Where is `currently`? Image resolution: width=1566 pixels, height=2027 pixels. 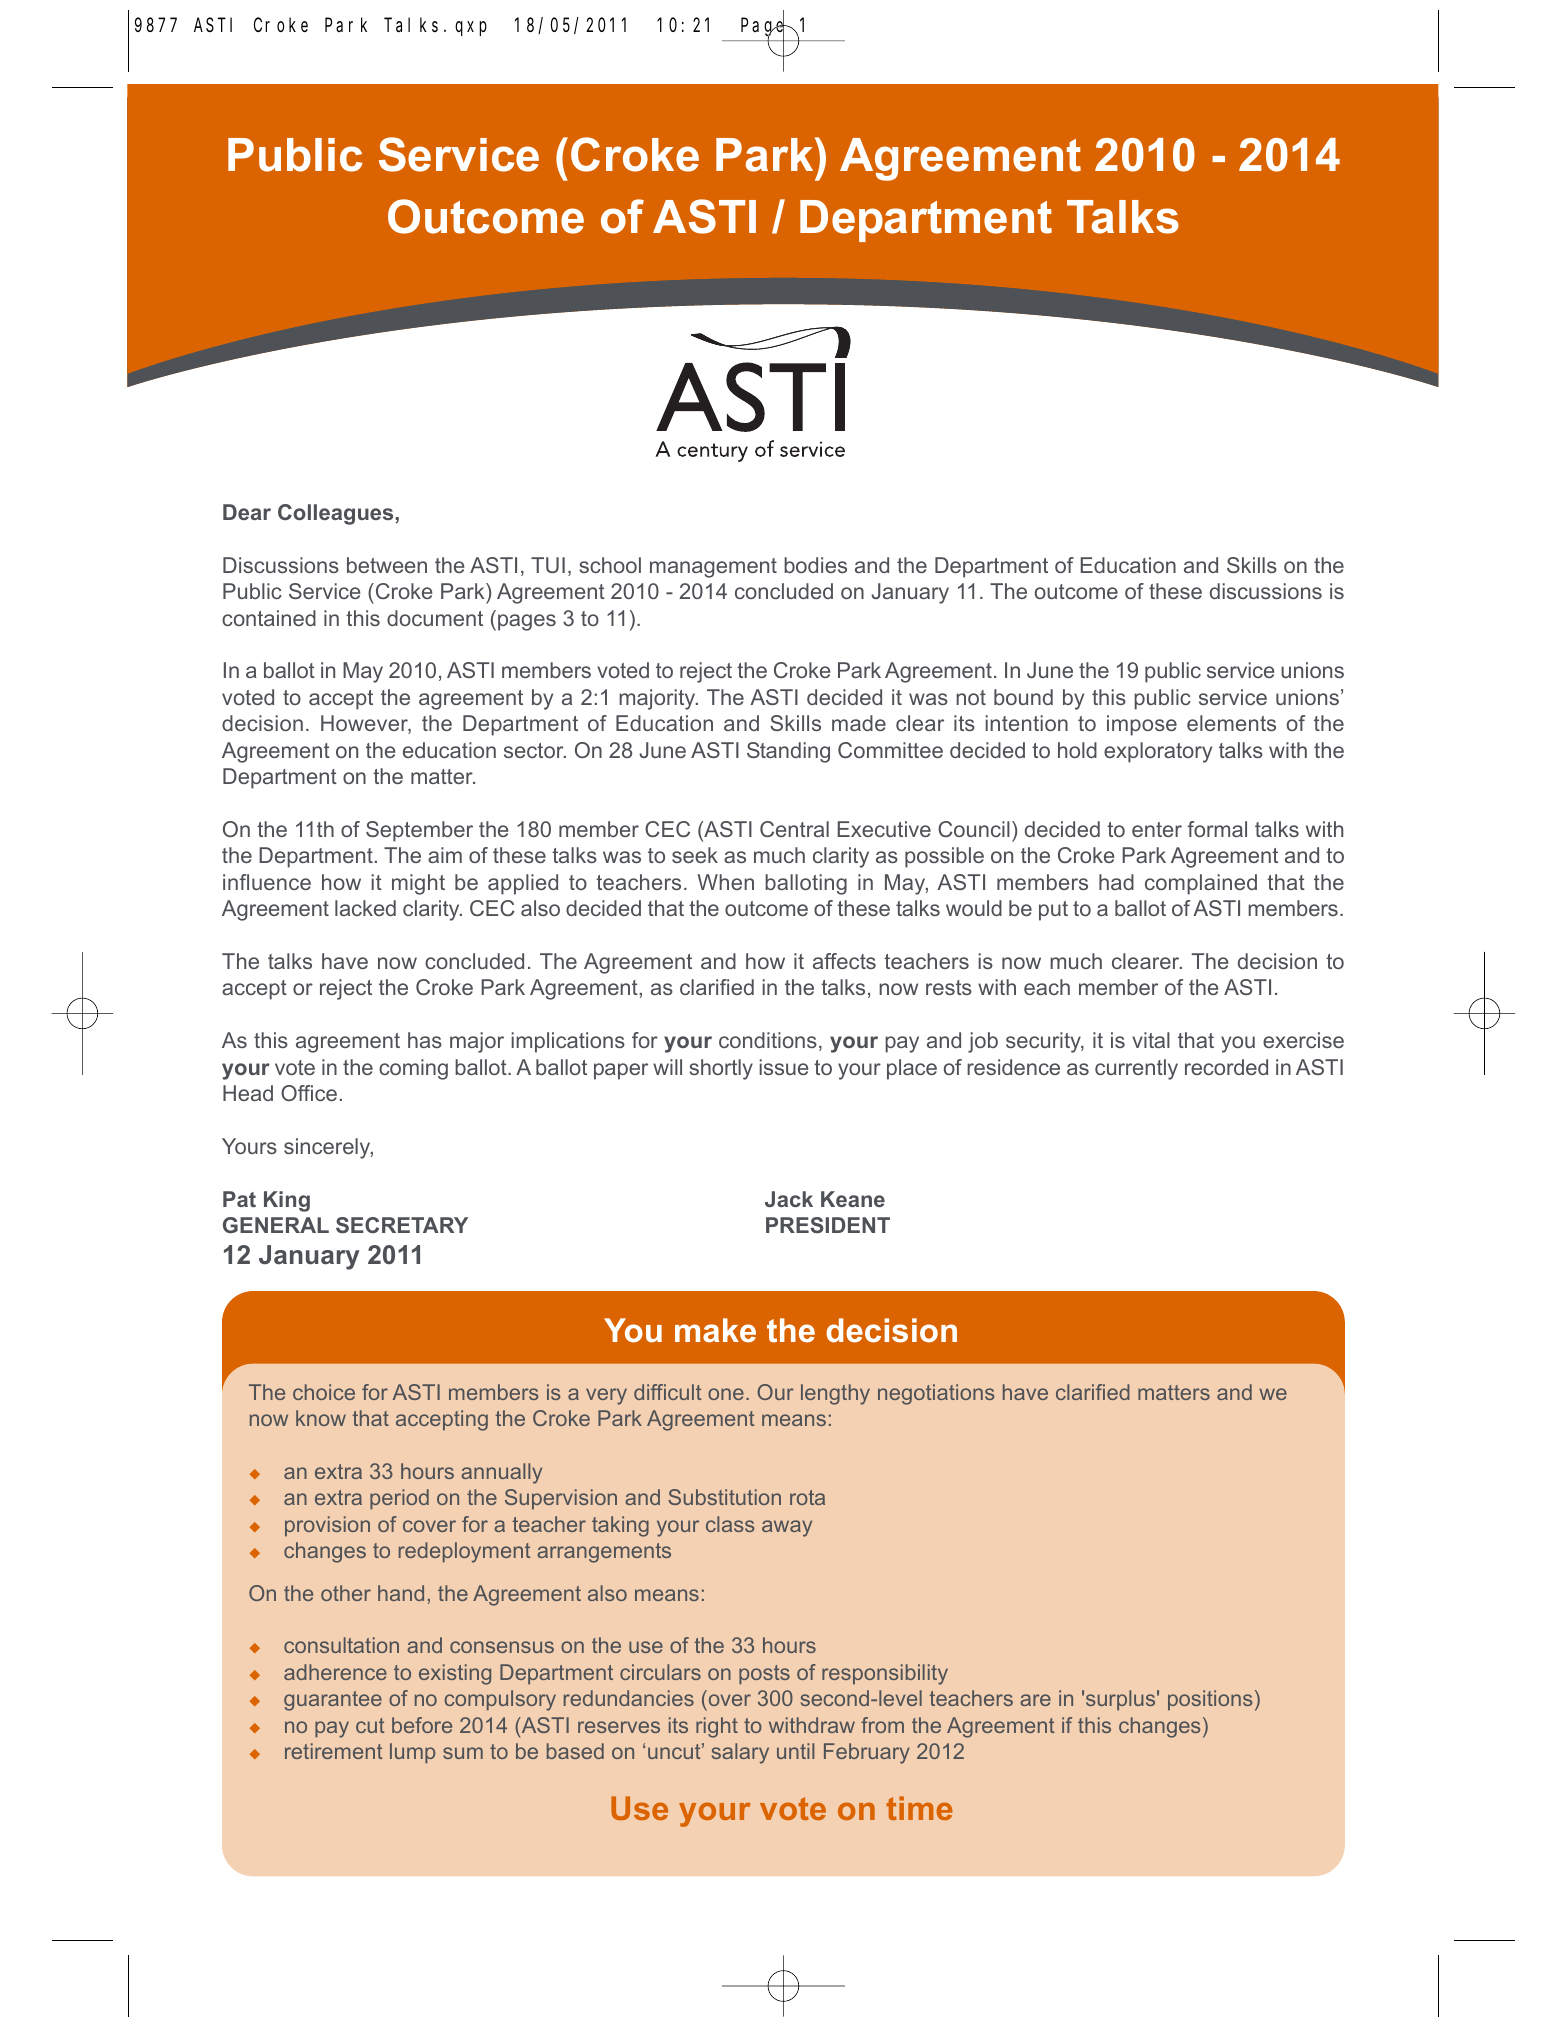
currently is located at coordinates (1136, 1069).
